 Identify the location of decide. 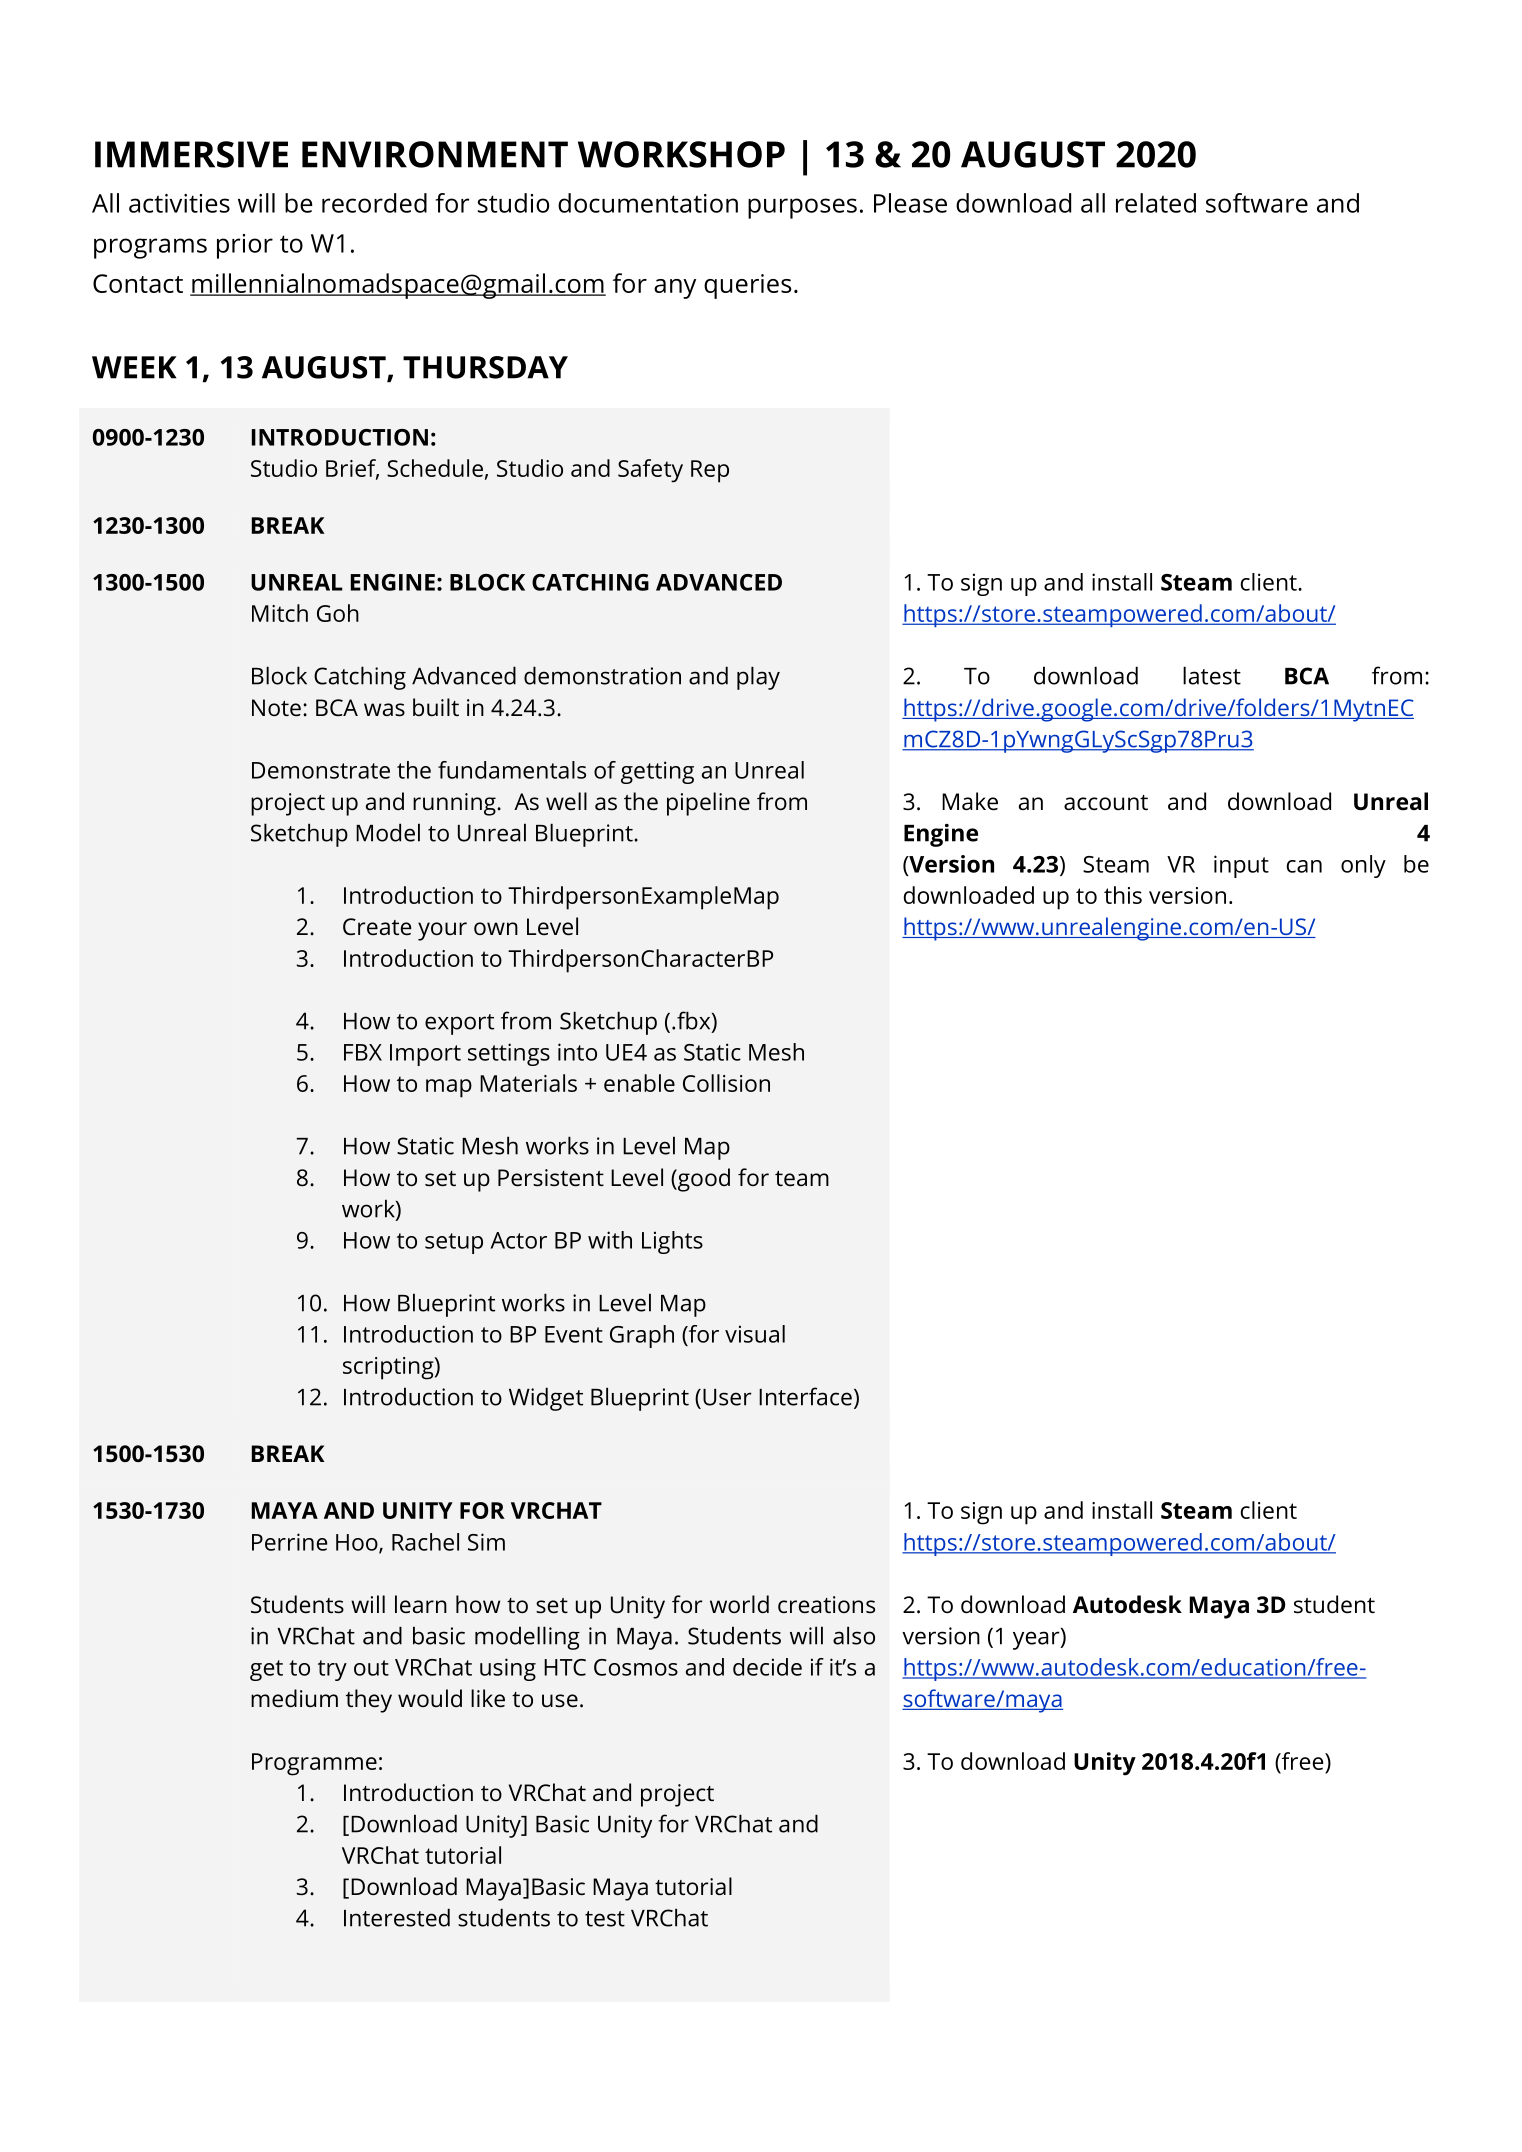
(767, 1667).
